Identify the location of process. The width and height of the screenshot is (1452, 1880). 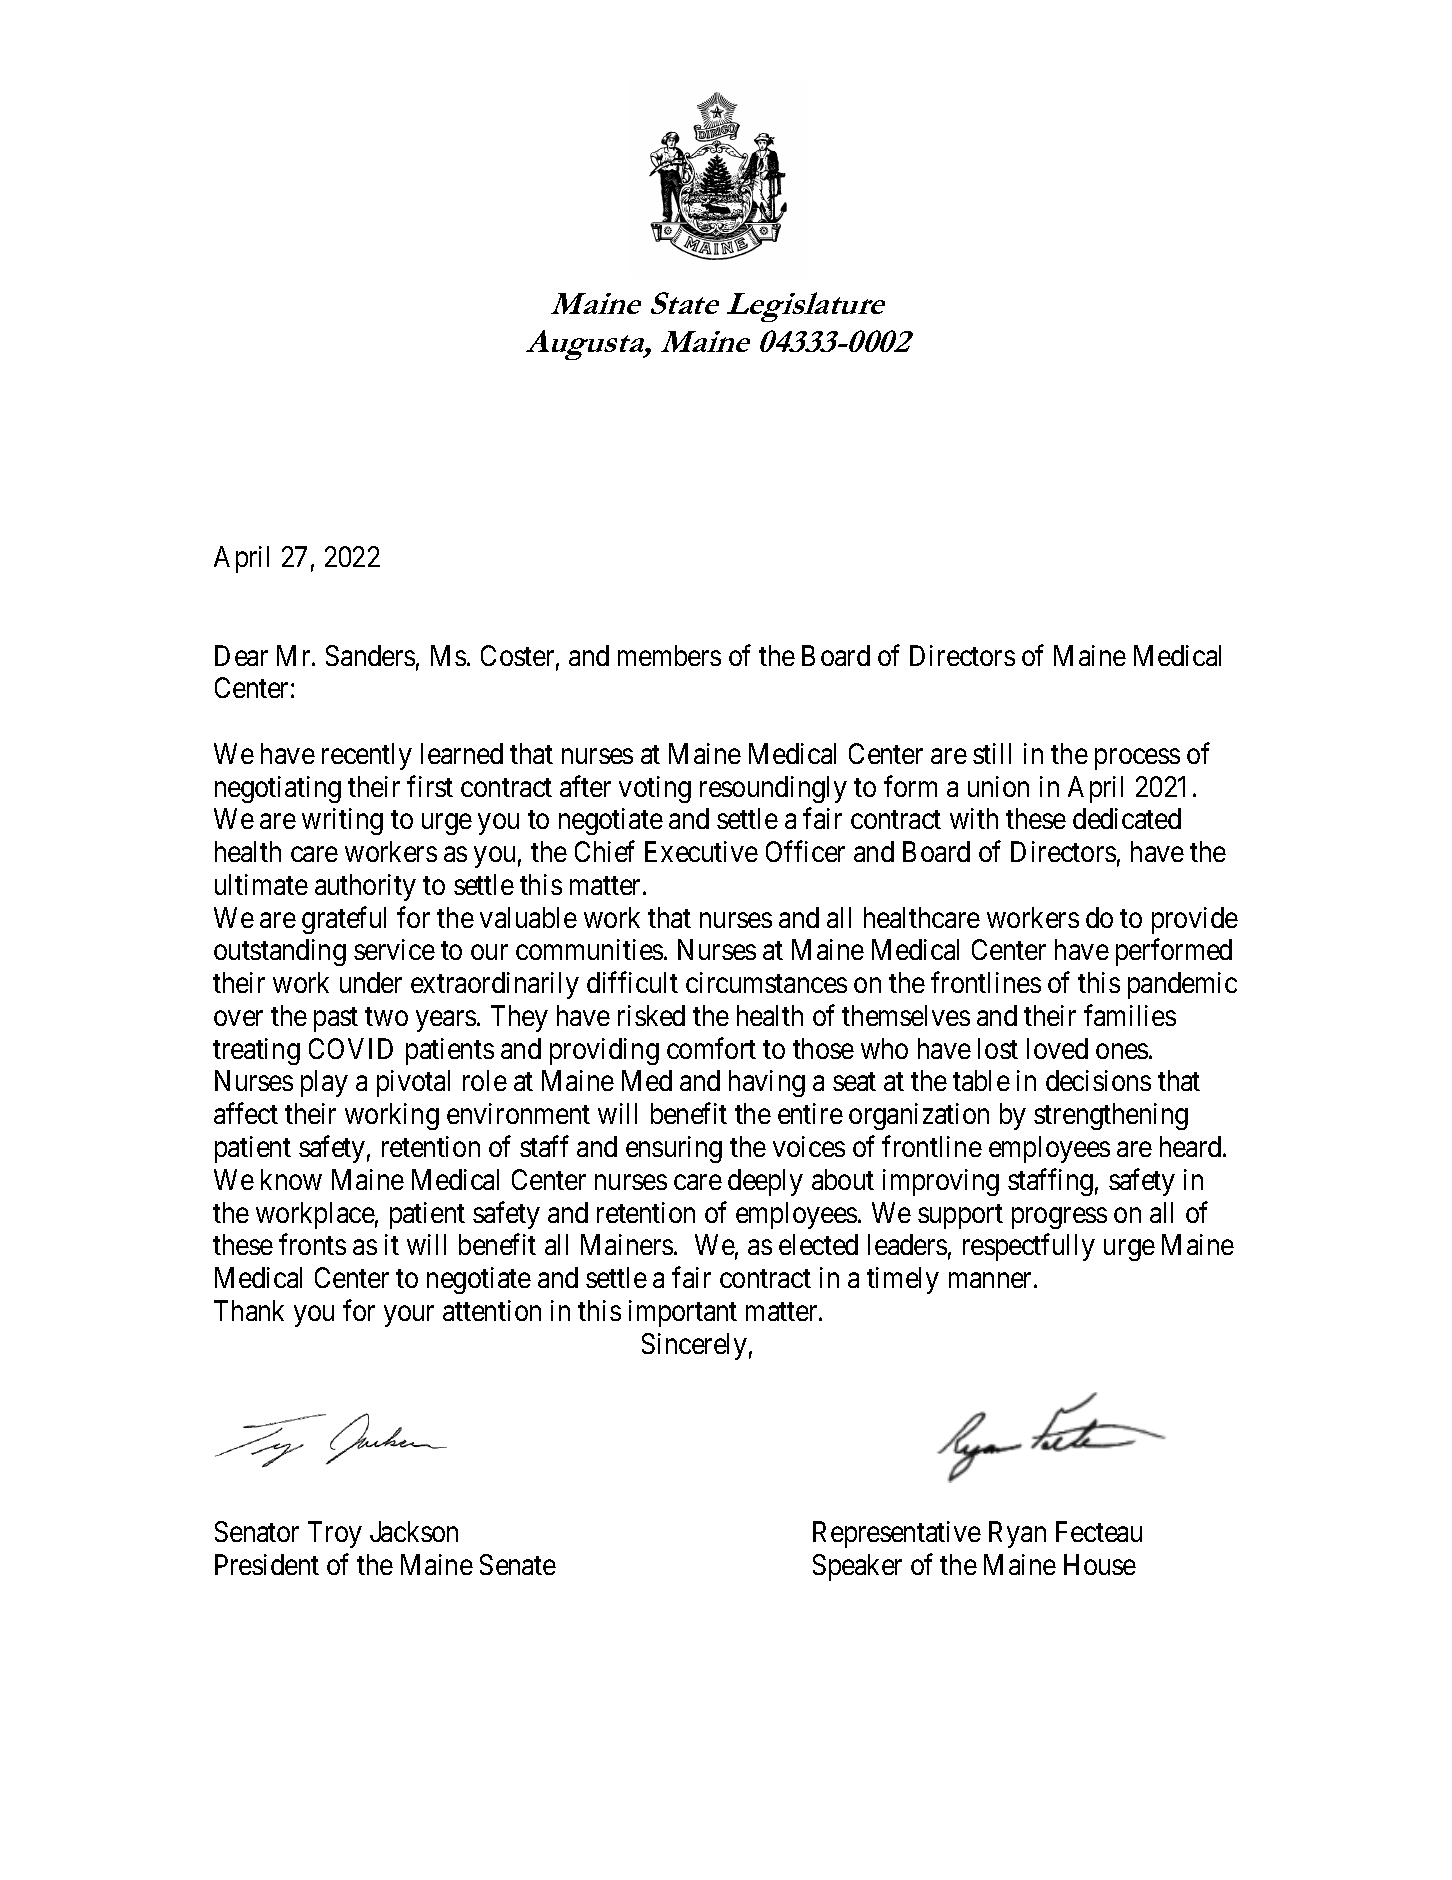
(1137, 759).
